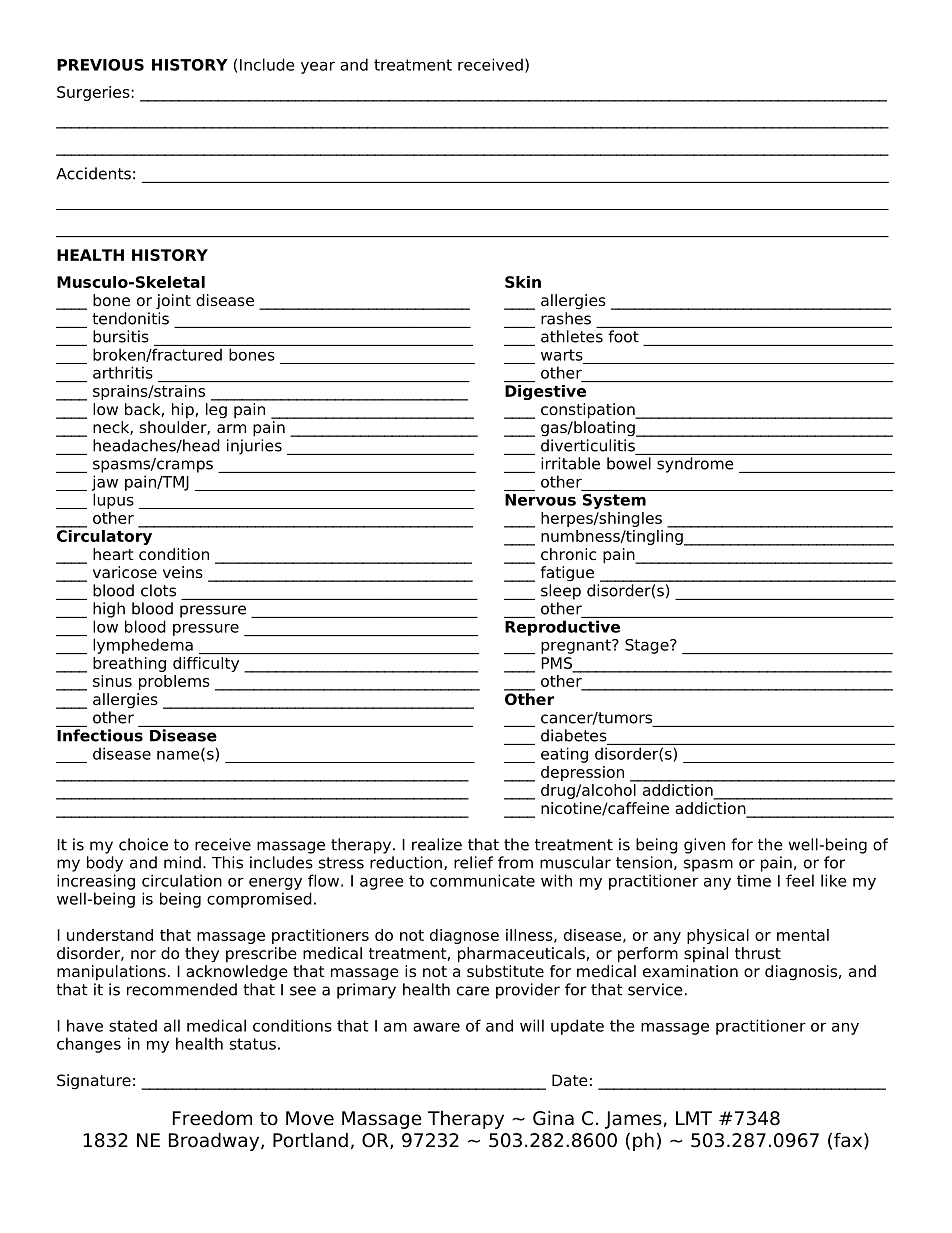  I want to click on communicate, so click(482, 880).
